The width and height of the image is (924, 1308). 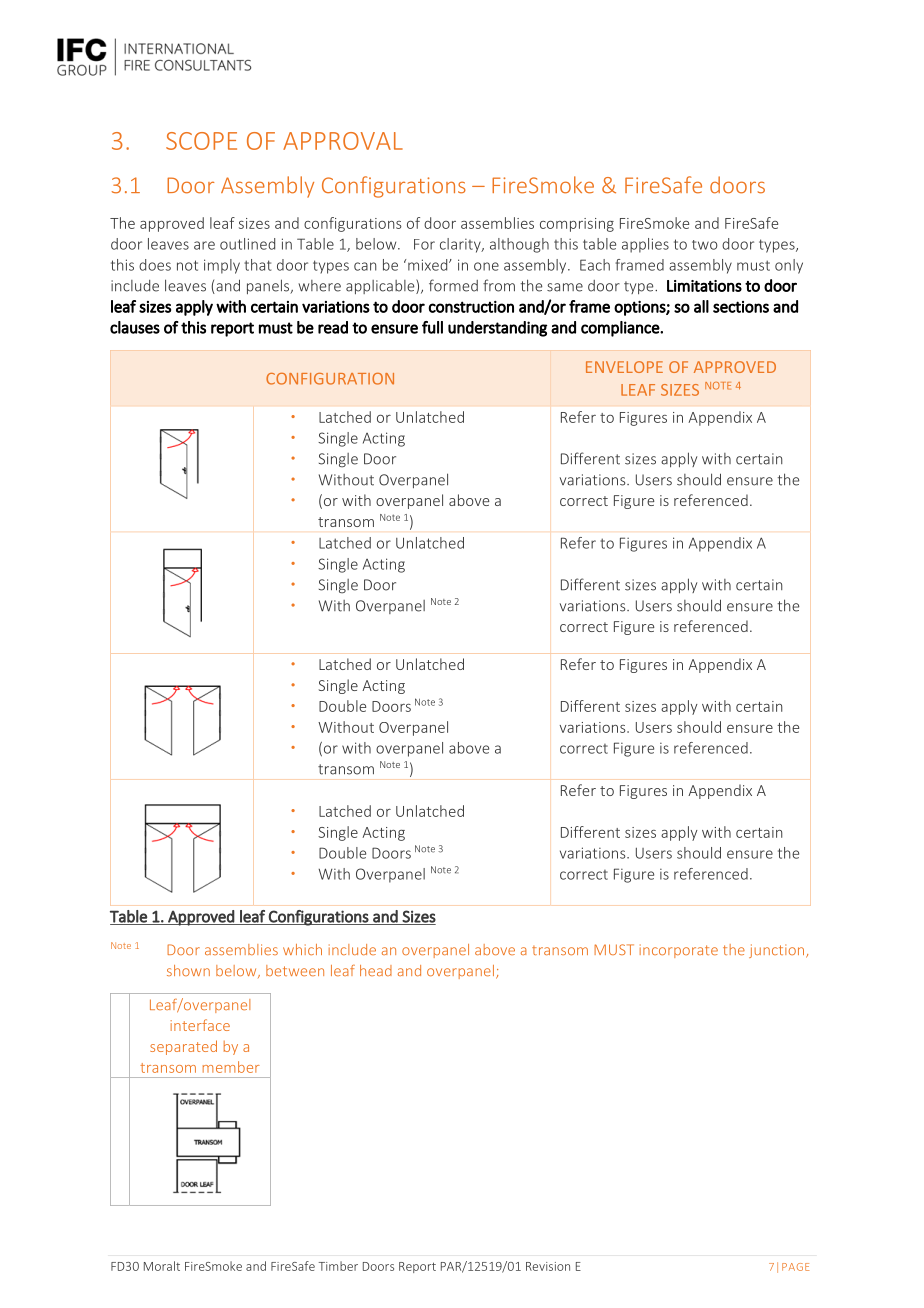 What do you see at coordinates (519, 245) in the image?
I see `although` at bounding box center [519, 245].
